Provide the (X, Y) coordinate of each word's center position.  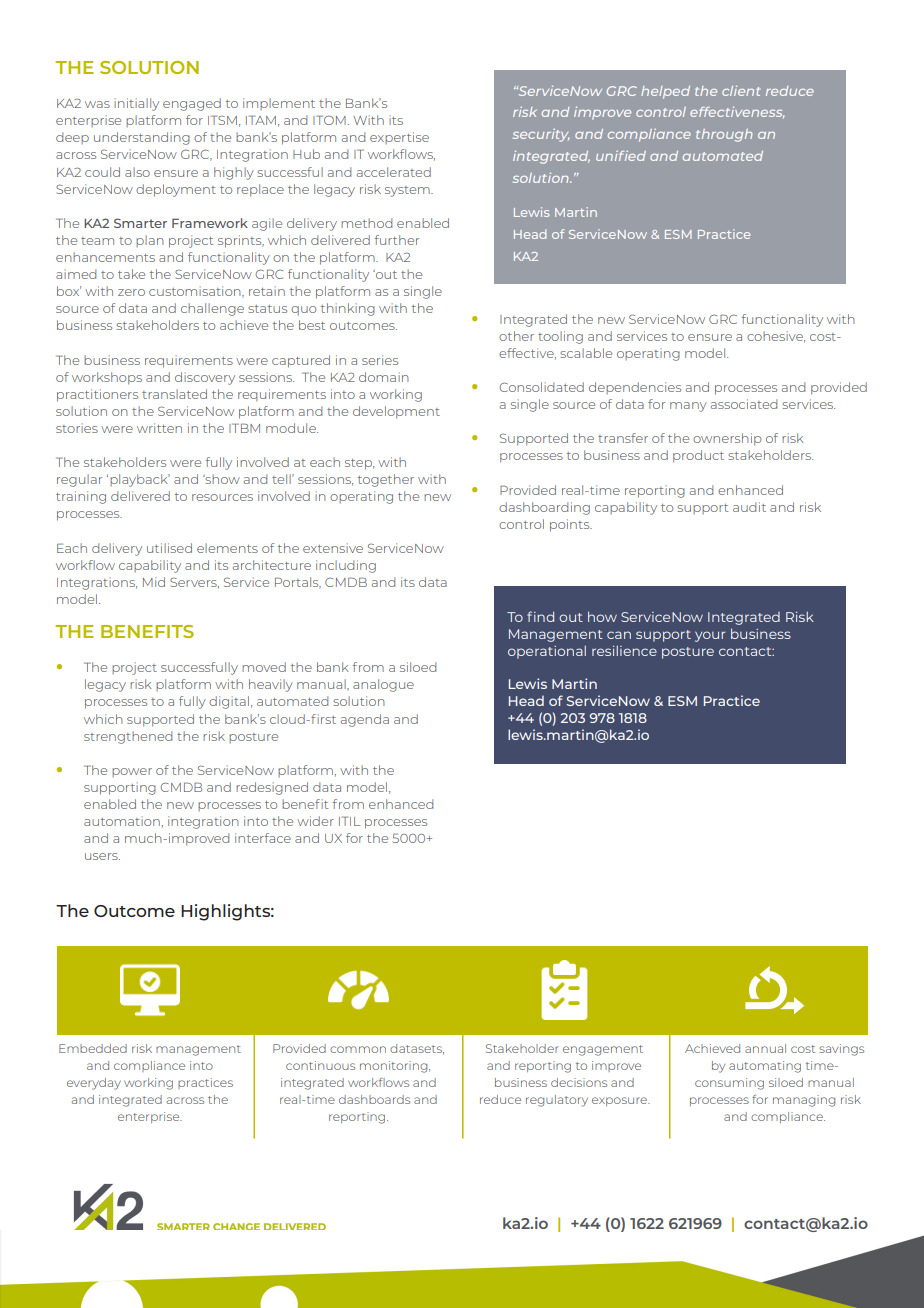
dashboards (374, 1099)
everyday (94, 1084)
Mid (154, 582)
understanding (142, 138)
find (540, 616)
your (710, 636)
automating (765, 1067)
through (724, 135)
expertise (399, 138)
